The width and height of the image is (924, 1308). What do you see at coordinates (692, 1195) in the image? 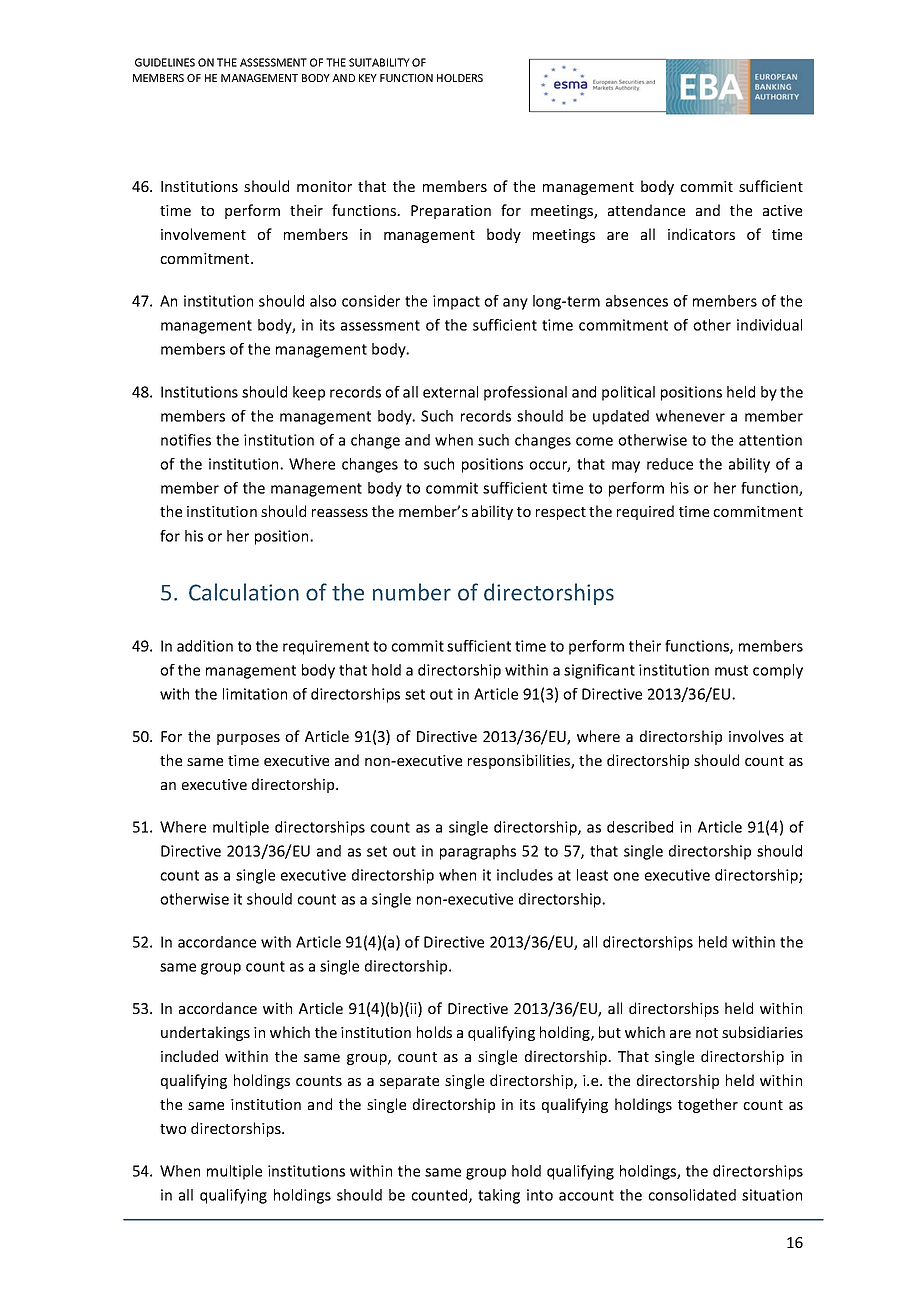
I see `consolidated` at bounding box center [692, 1195].
